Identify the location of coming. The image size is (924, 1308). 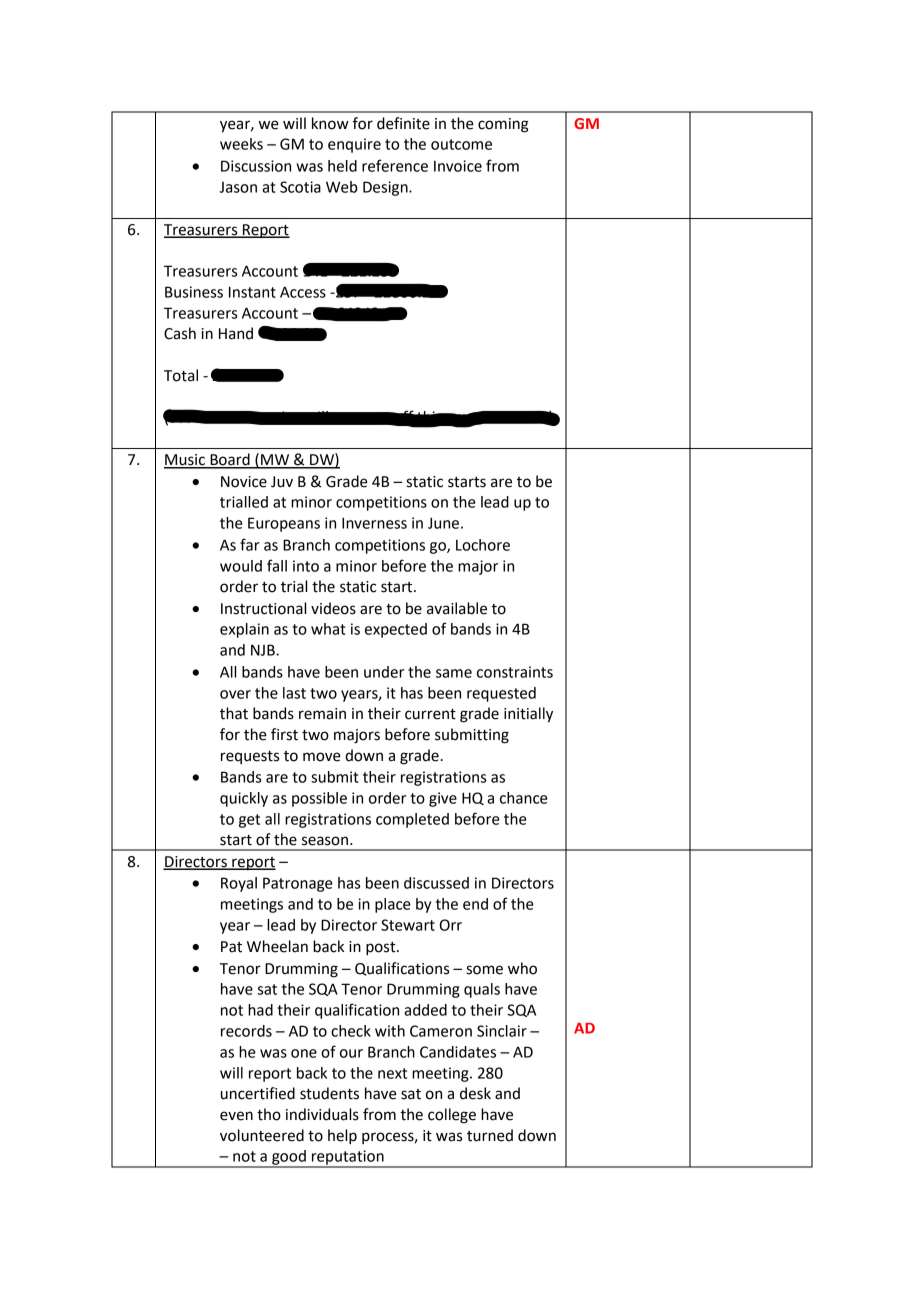
(503, 125).
